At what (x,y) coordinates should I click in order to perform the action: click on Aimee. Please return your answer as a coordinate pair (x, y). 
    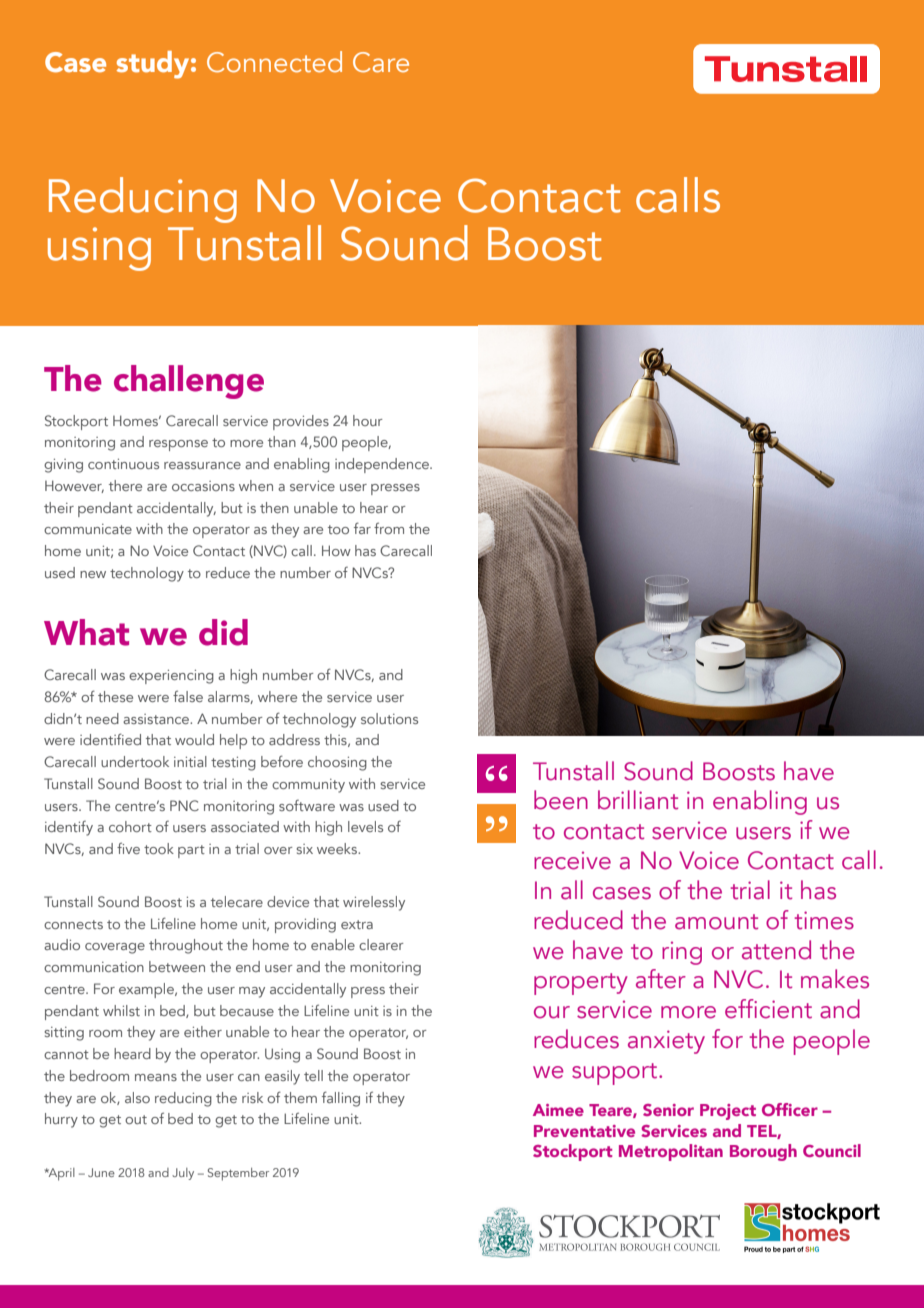
    Looking at the image, I should click on (558, 1110).
